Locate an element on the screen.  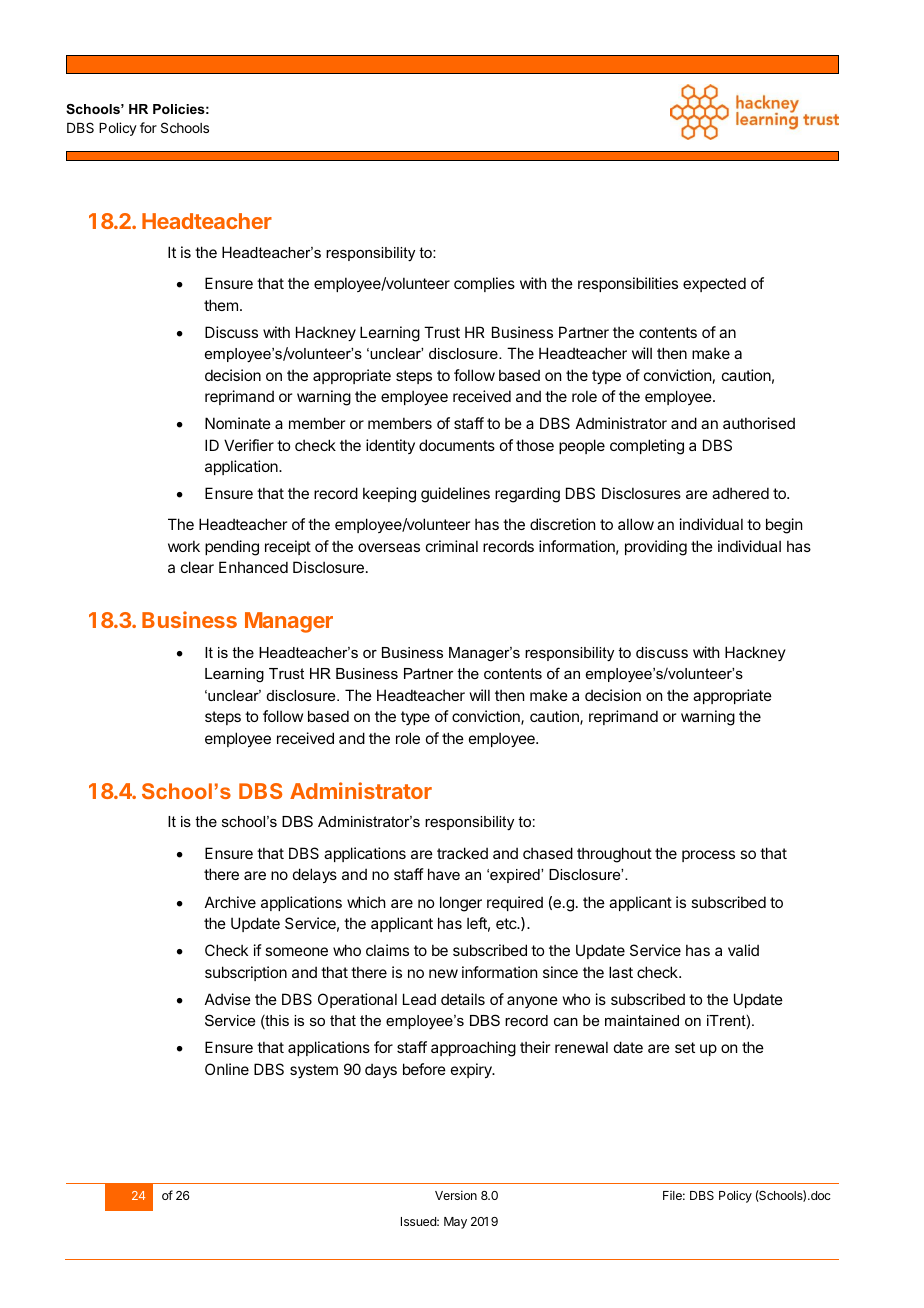
subscription is located at coordinates (246, 973).
